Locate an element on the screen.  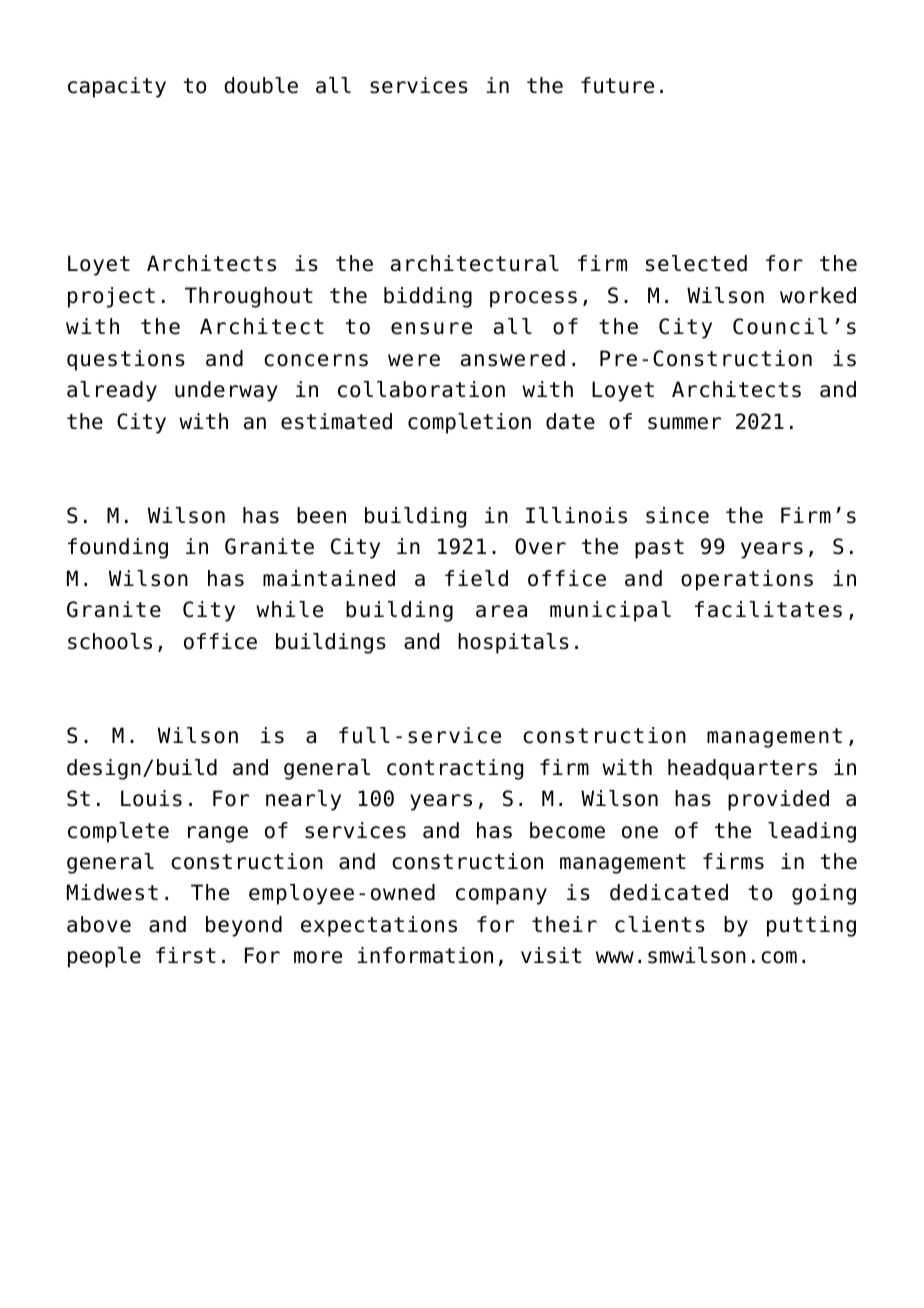
double is located at coordinates (261, 85).
